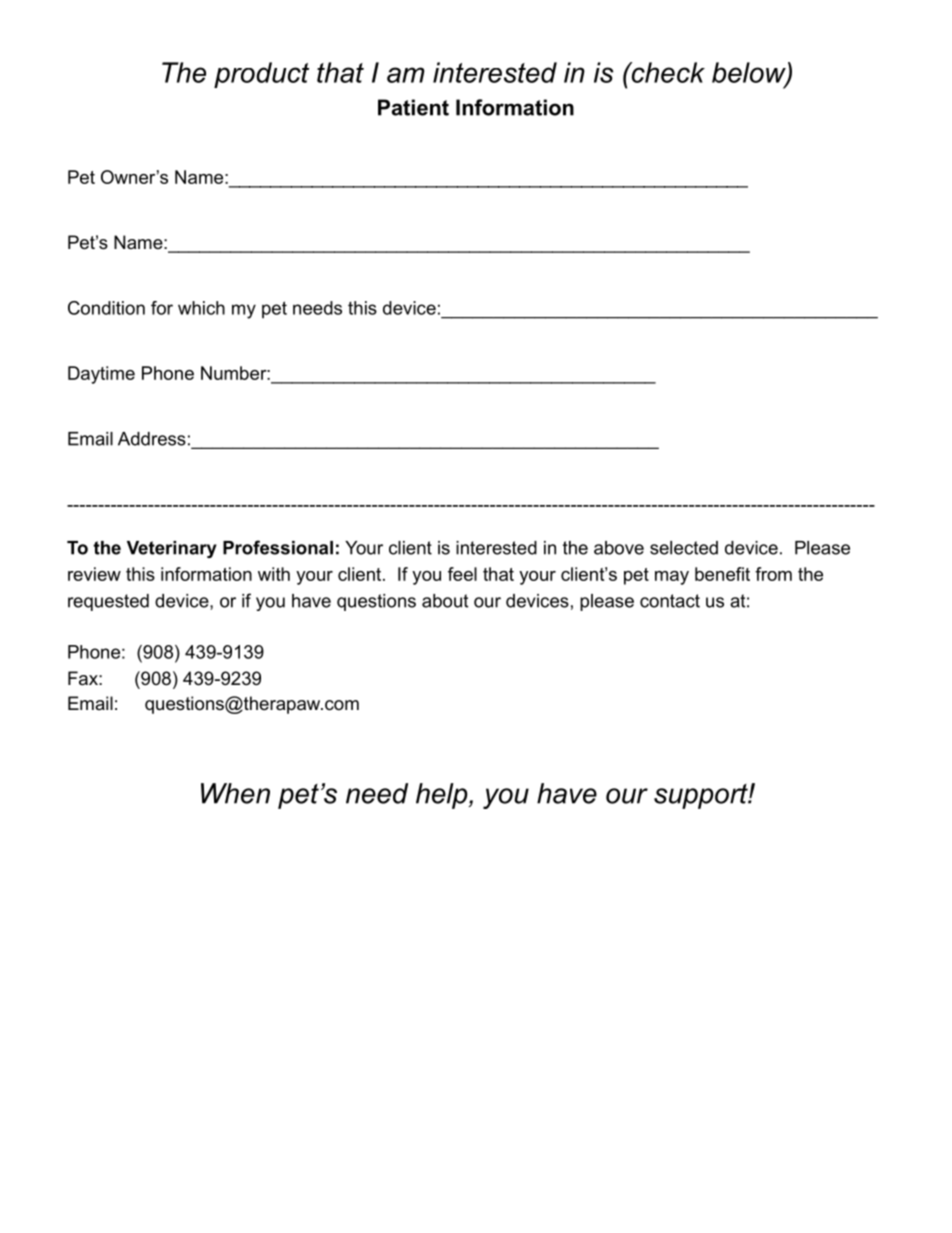 The width and height of the screenshot is (952, 1233). What do you see at coordinates (413, 107) in the screenshot?
I see `Patient` at bounding box center [413, 107].
